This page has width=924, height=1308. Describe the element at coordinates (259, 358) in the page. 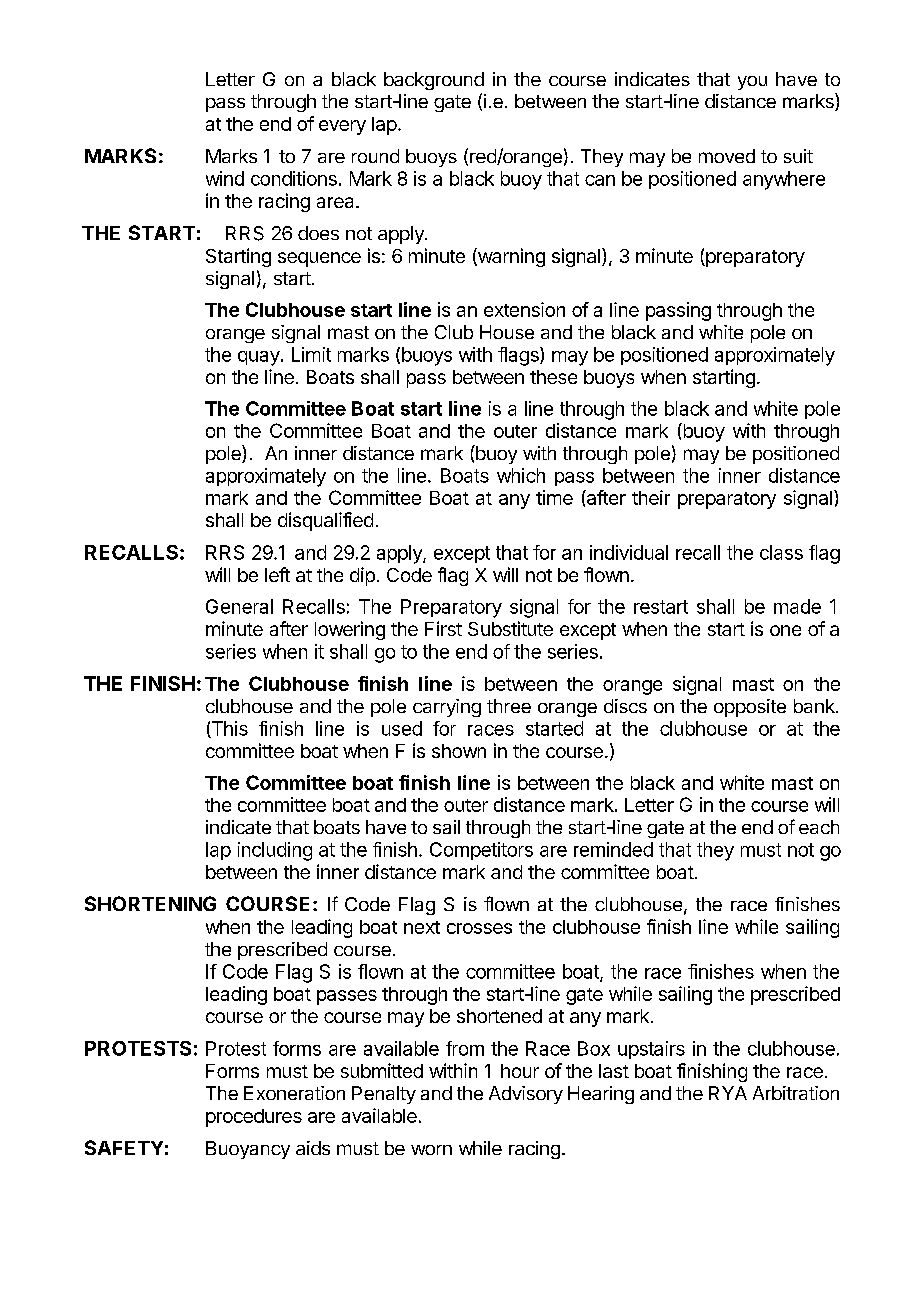

I see `quay` at that location.
